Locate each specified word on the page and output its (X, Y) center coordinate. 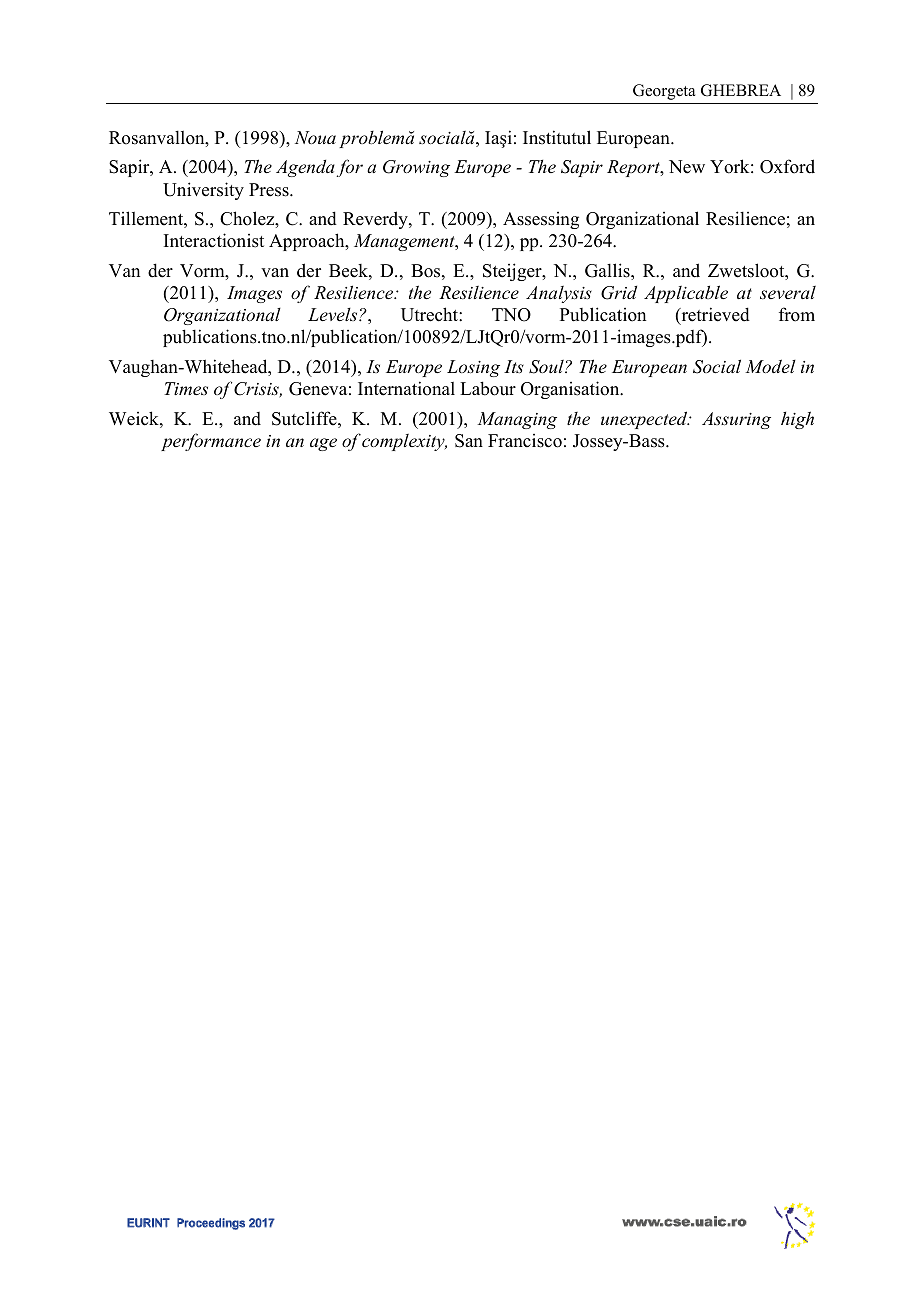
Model (770, 366)
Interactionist (214, 240)
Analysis (559, 294)
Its (514, 366)
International (406, 388)
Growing (416, 168)
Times (186, 388)
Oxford (787, 166)
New (687, 167)
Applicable (686, 294)
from (797, 314)
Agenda (305, 168)
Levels (334, 314)
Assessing (541, 220)
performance (211, 442)
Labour (488, 388)
